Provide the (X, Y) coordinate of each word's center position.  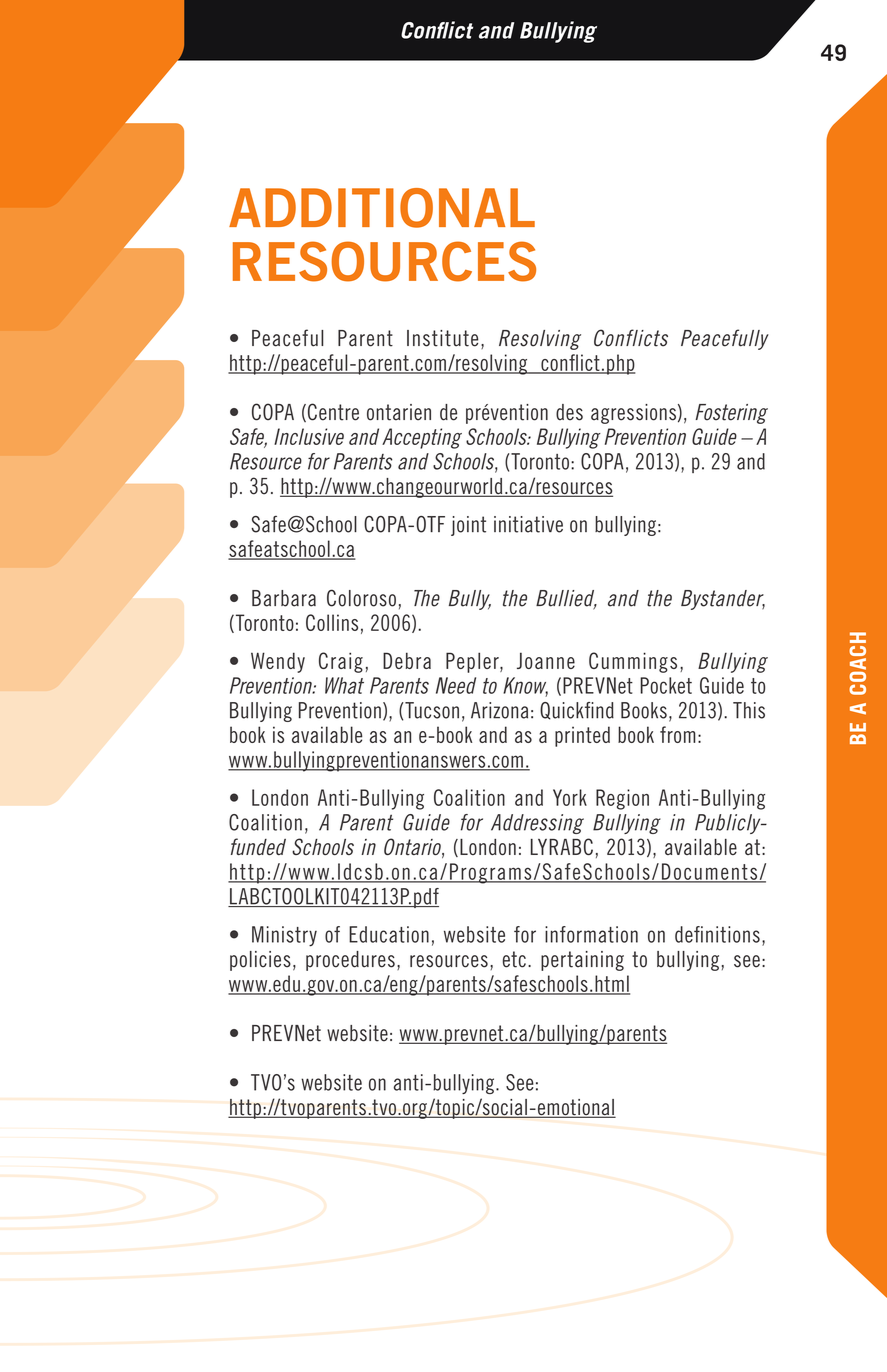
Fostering (731, 414)
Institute (442, 338)
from (678, 734)
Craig (341, 662)
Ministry (284, 936)
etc (514, 959)
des (569, 412)
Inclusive (309, 436)
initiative (528, 524)
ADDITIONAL (382, 208)
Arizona (499, 710)
